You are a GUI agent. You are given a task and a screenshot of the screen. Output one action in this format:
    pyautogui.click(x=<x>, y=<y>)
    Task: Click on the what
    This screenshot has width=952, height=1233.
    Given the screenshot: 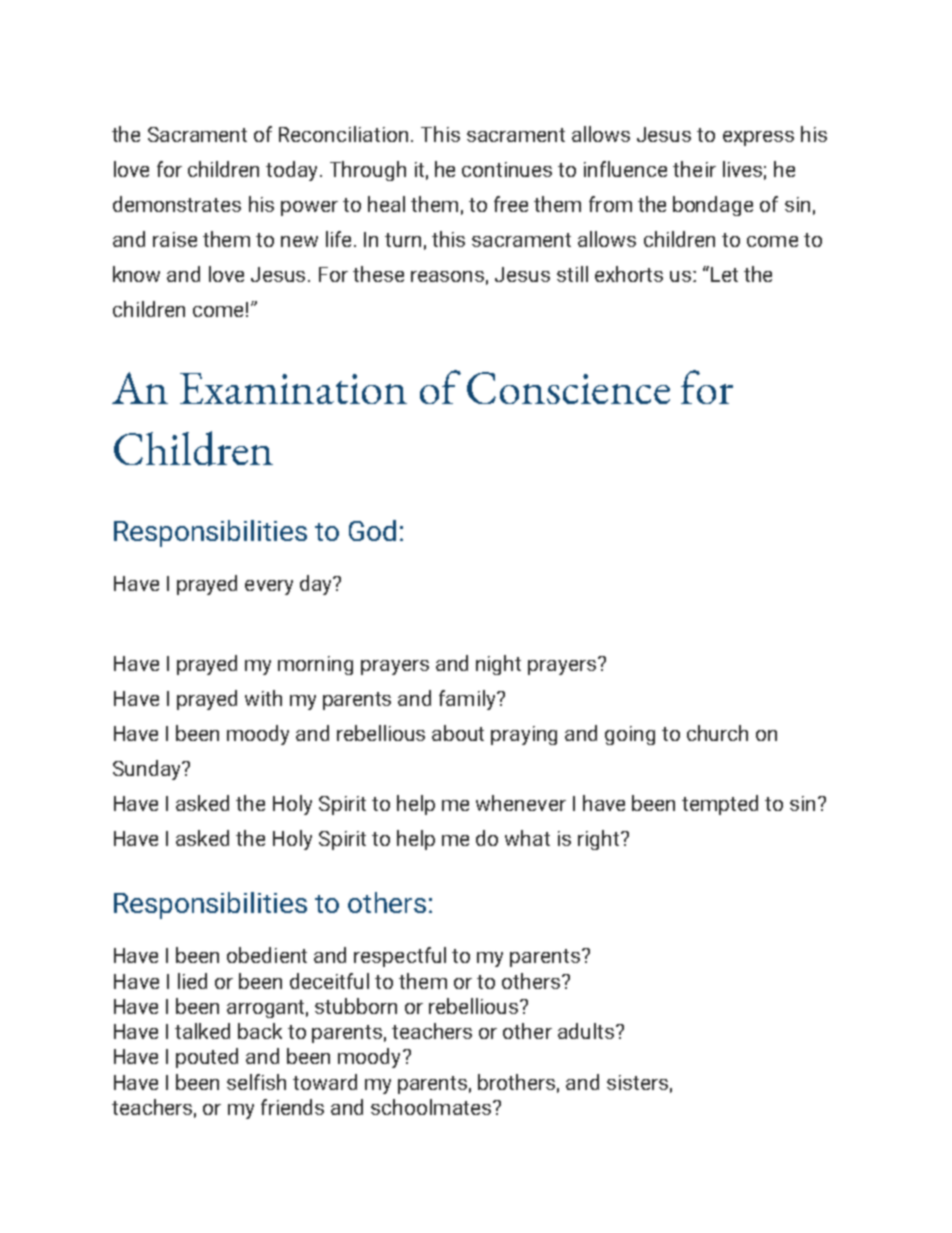 What is the action you would take?
    pyautogui.click(x=527, y=838)
